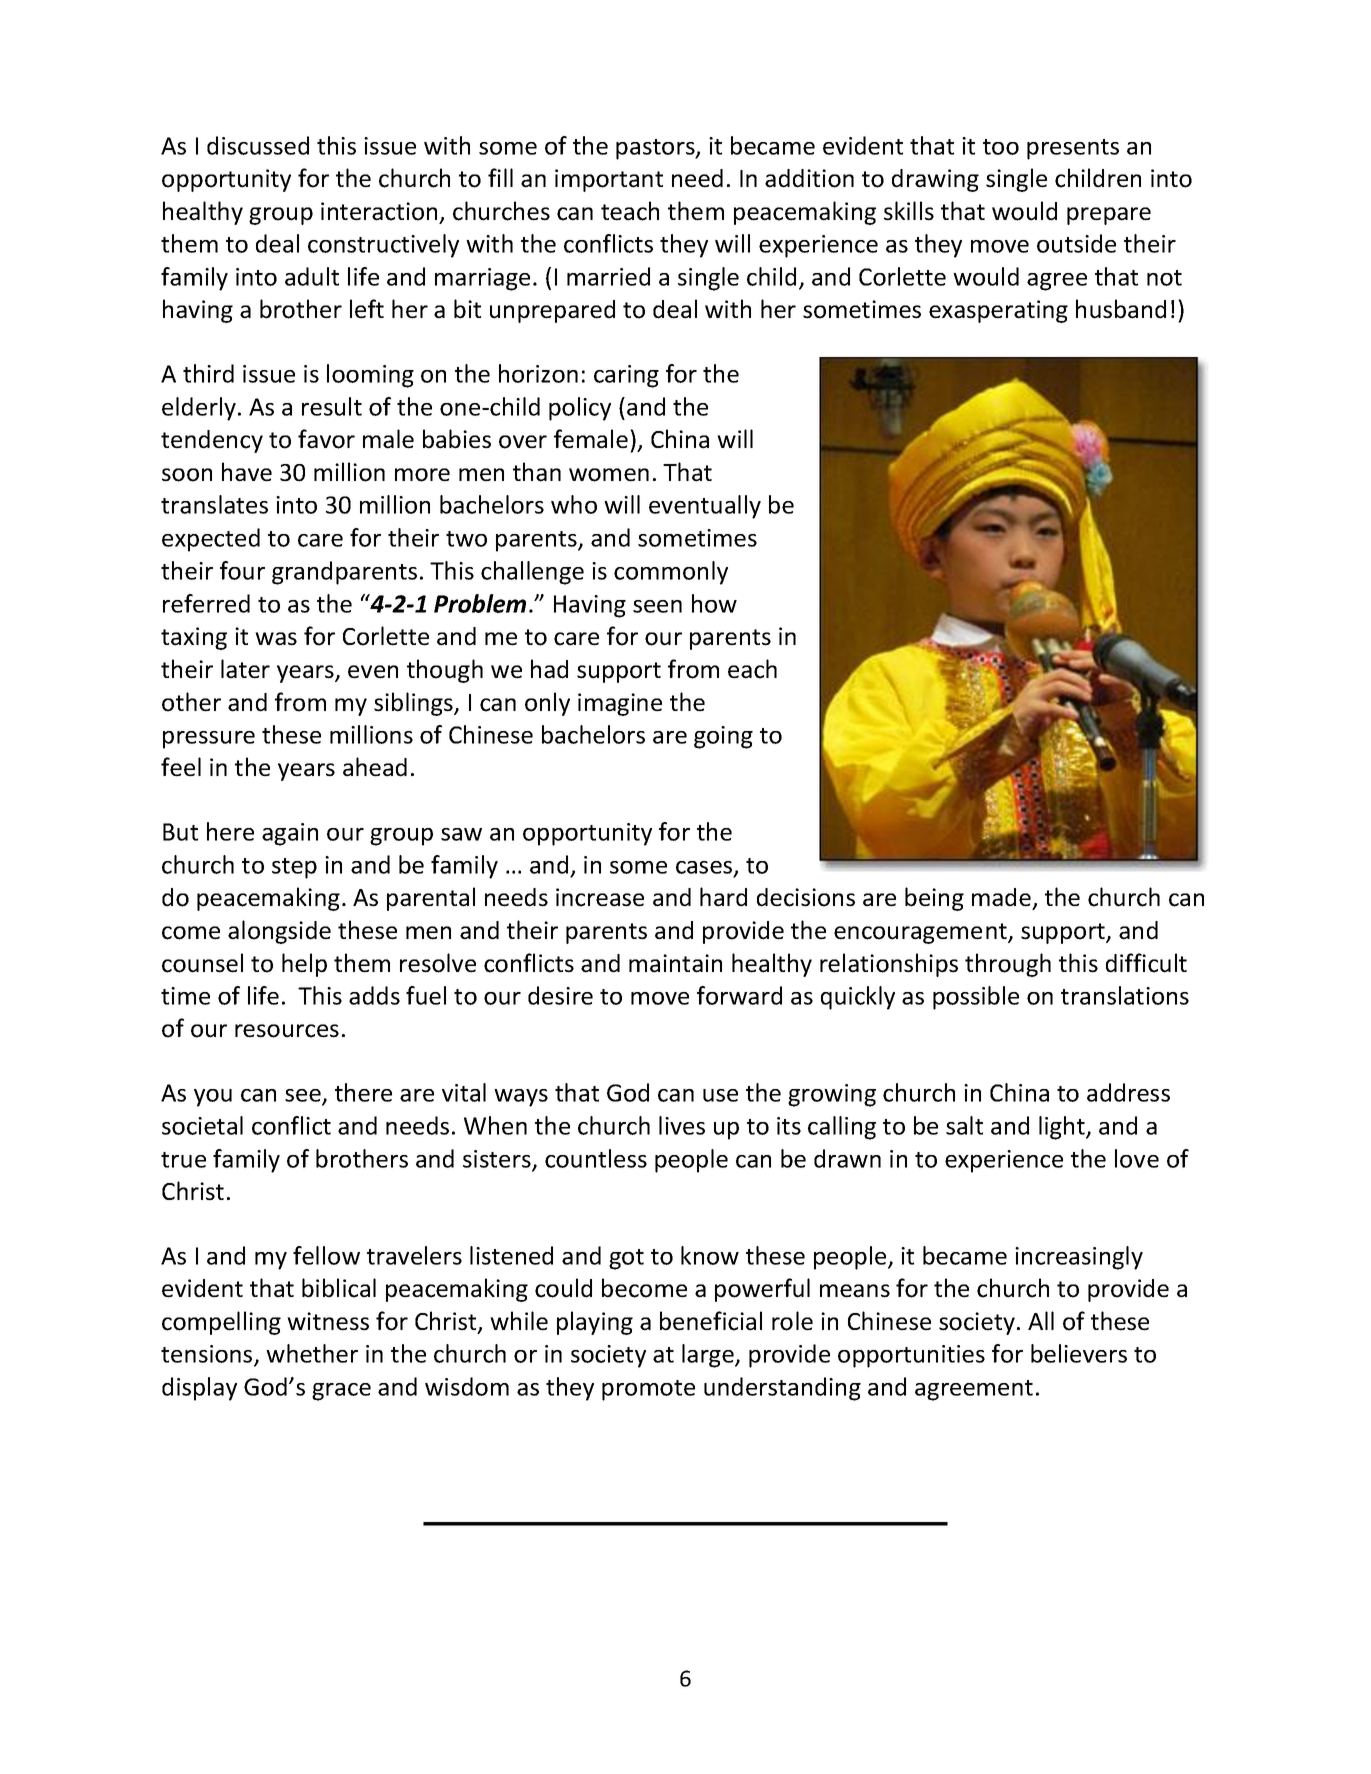 Image resolution: width=1371 pixels, height=1774 pixels. Describe the element at coordinates (609, 180) in the screenshot. I see `important` at that location.
